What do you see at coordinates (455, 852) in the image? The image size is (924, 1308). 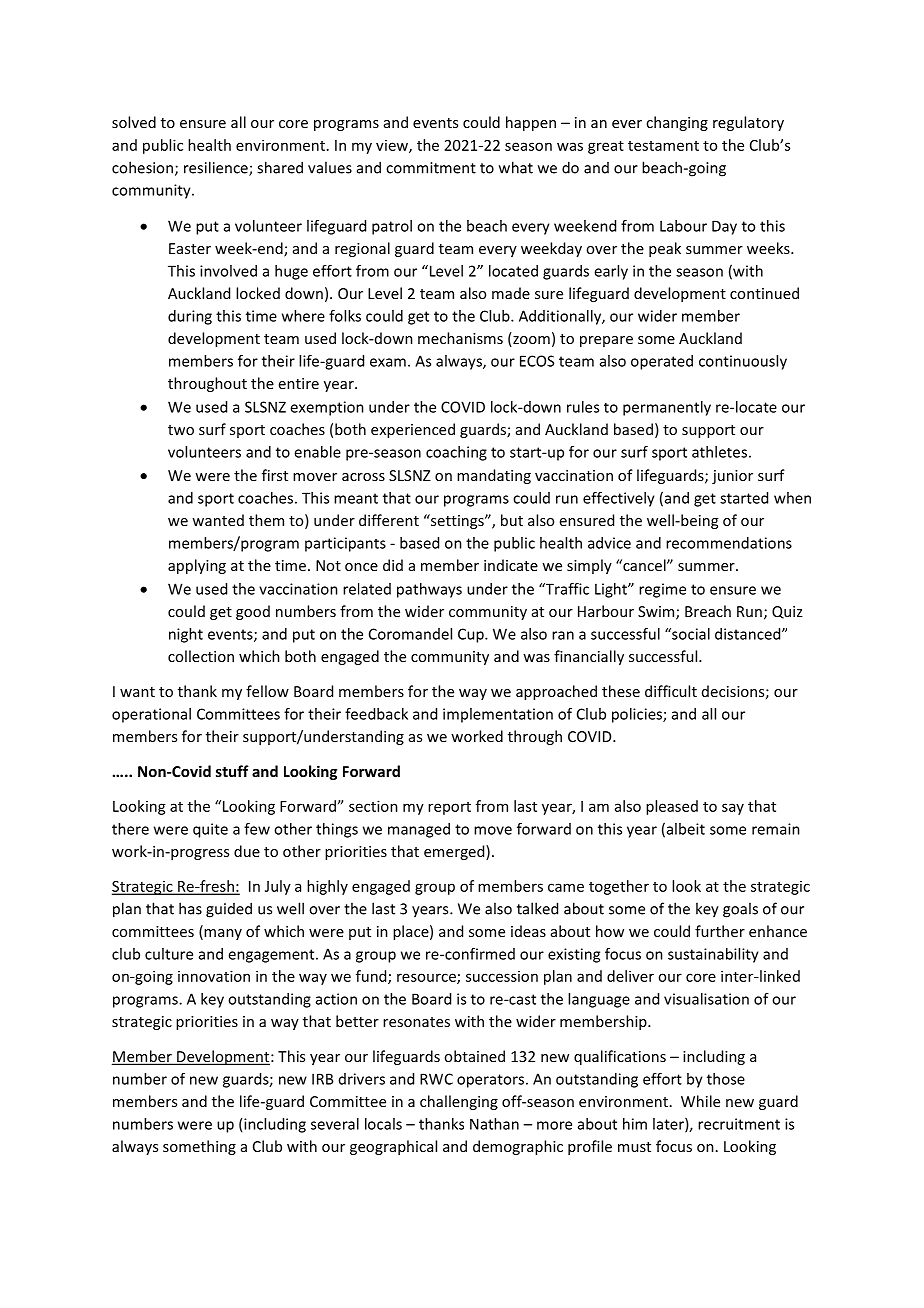 I see `emerged` at bounding box center [455, 852].
